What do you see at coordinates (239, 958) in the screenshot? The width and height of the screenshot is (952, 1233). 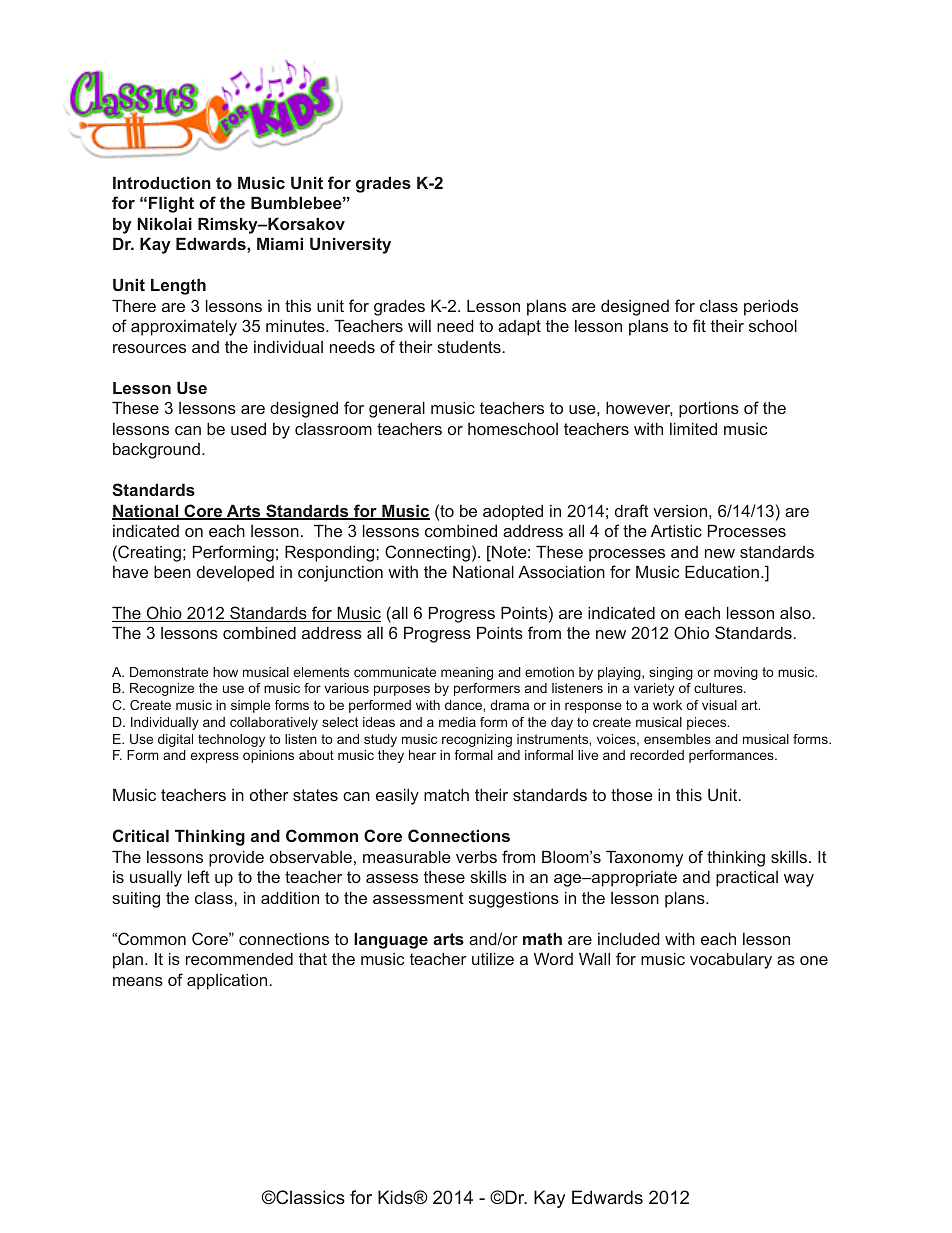 I see `recommended` at bounding box center [239, 958].
